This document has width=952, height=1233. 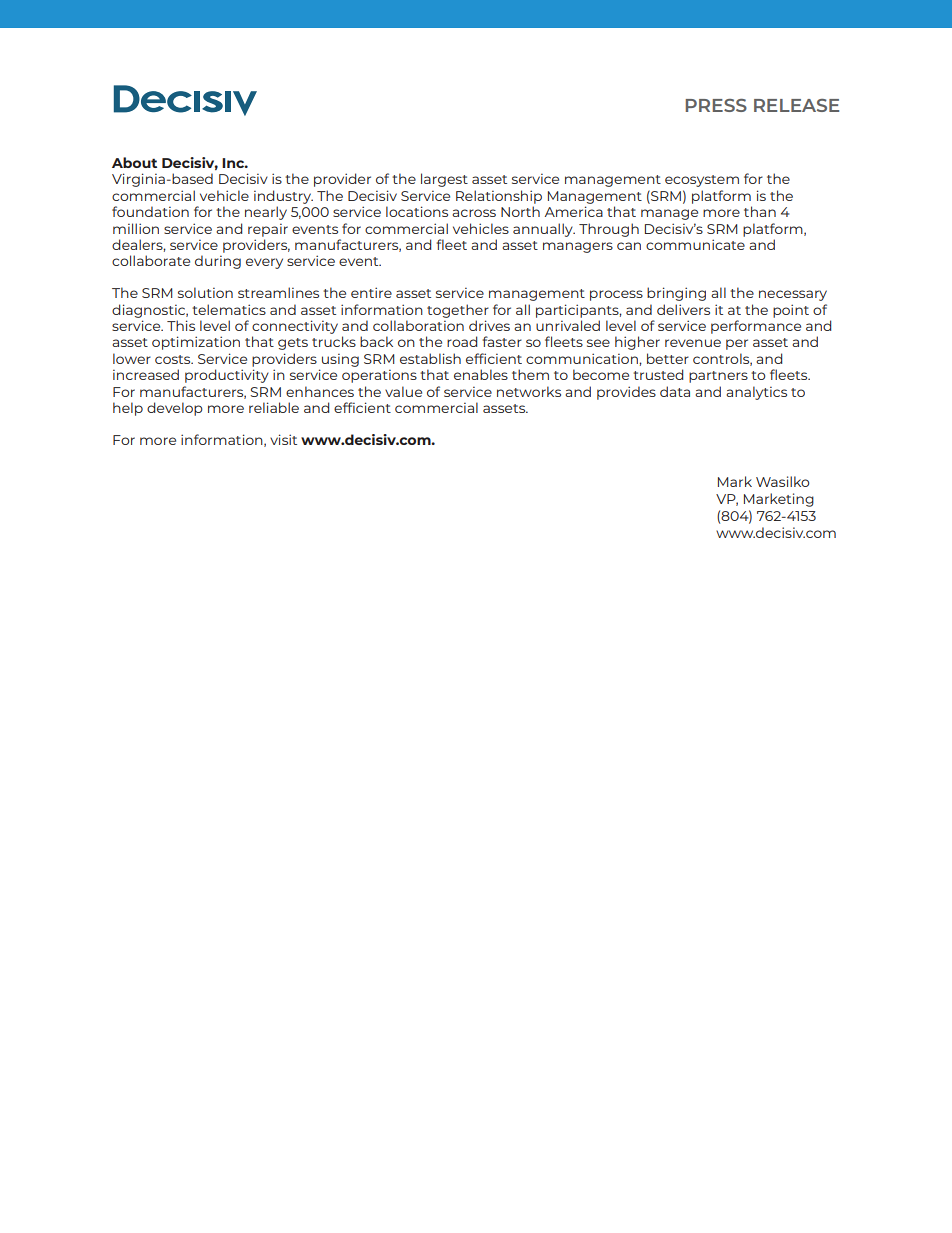 What do you see at coordinates (756, 393) in the document?
I see `analytics` at bounding box center [756, 393].
